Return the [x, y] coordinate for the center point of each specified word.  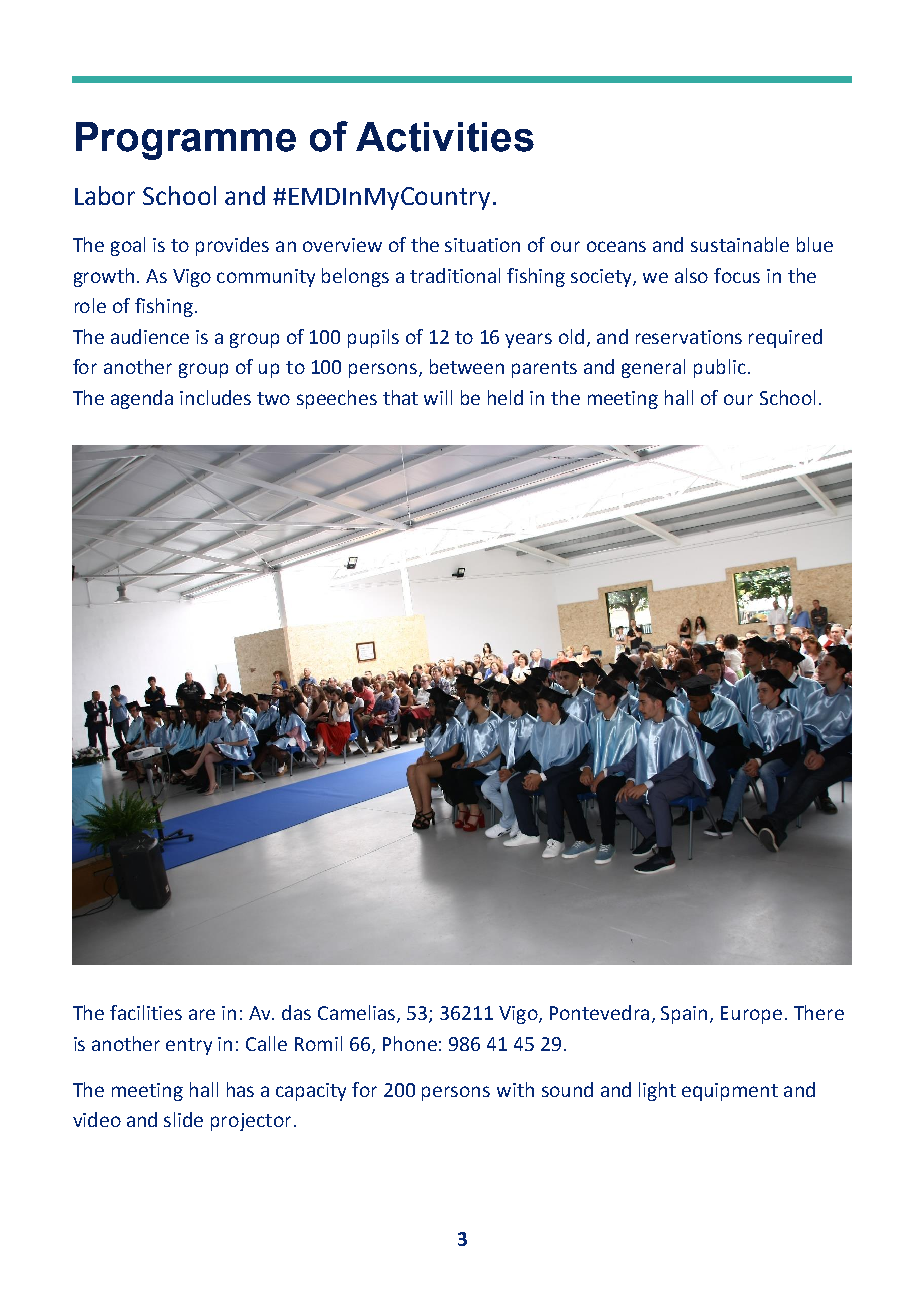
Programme [186, 141]
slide [183, 1119]
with [515, 1089]
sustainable [740, 244]
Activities [445, 137]
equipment [730, 1092]
